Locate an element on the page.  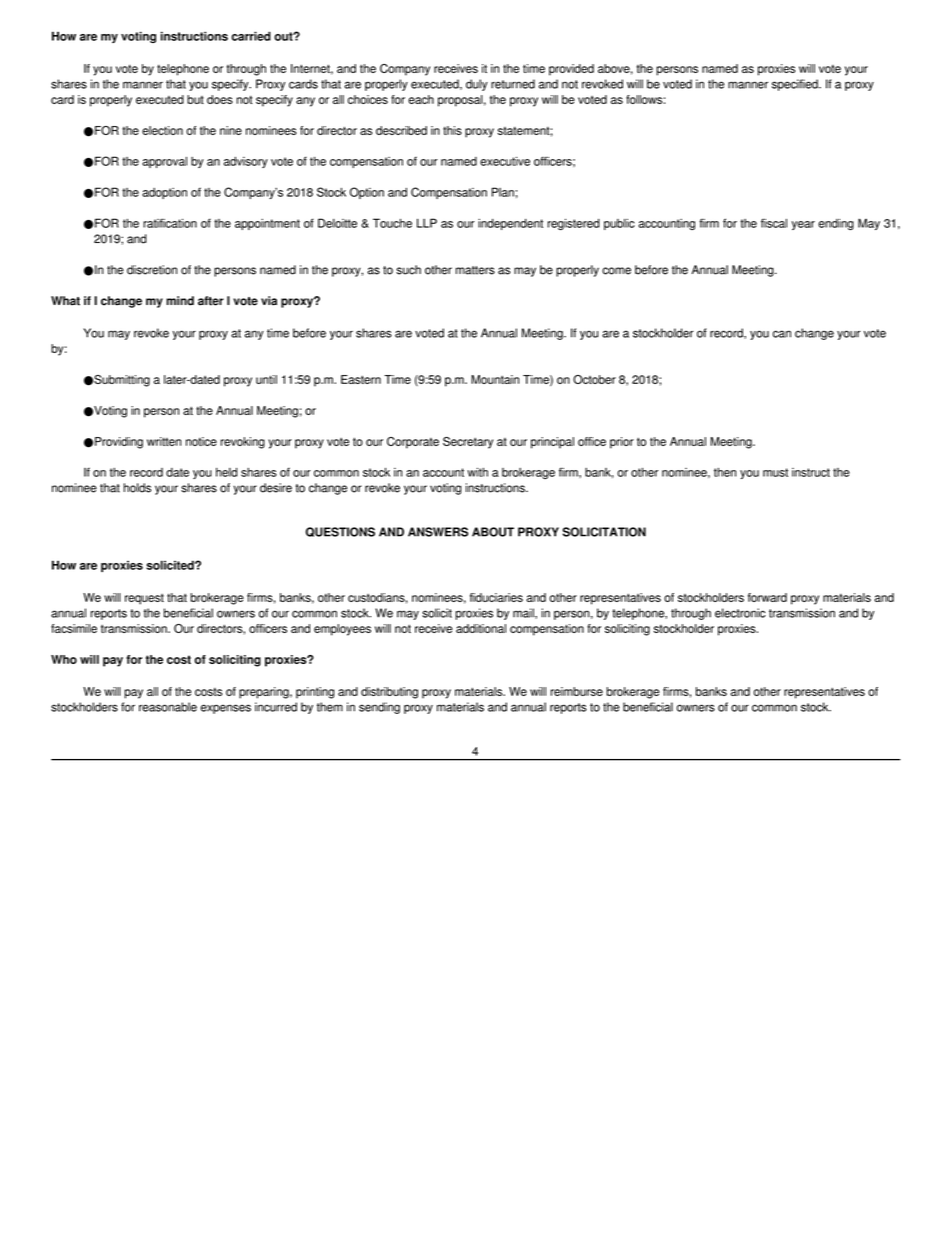
fiscal is located at coordinates (774, 223).
